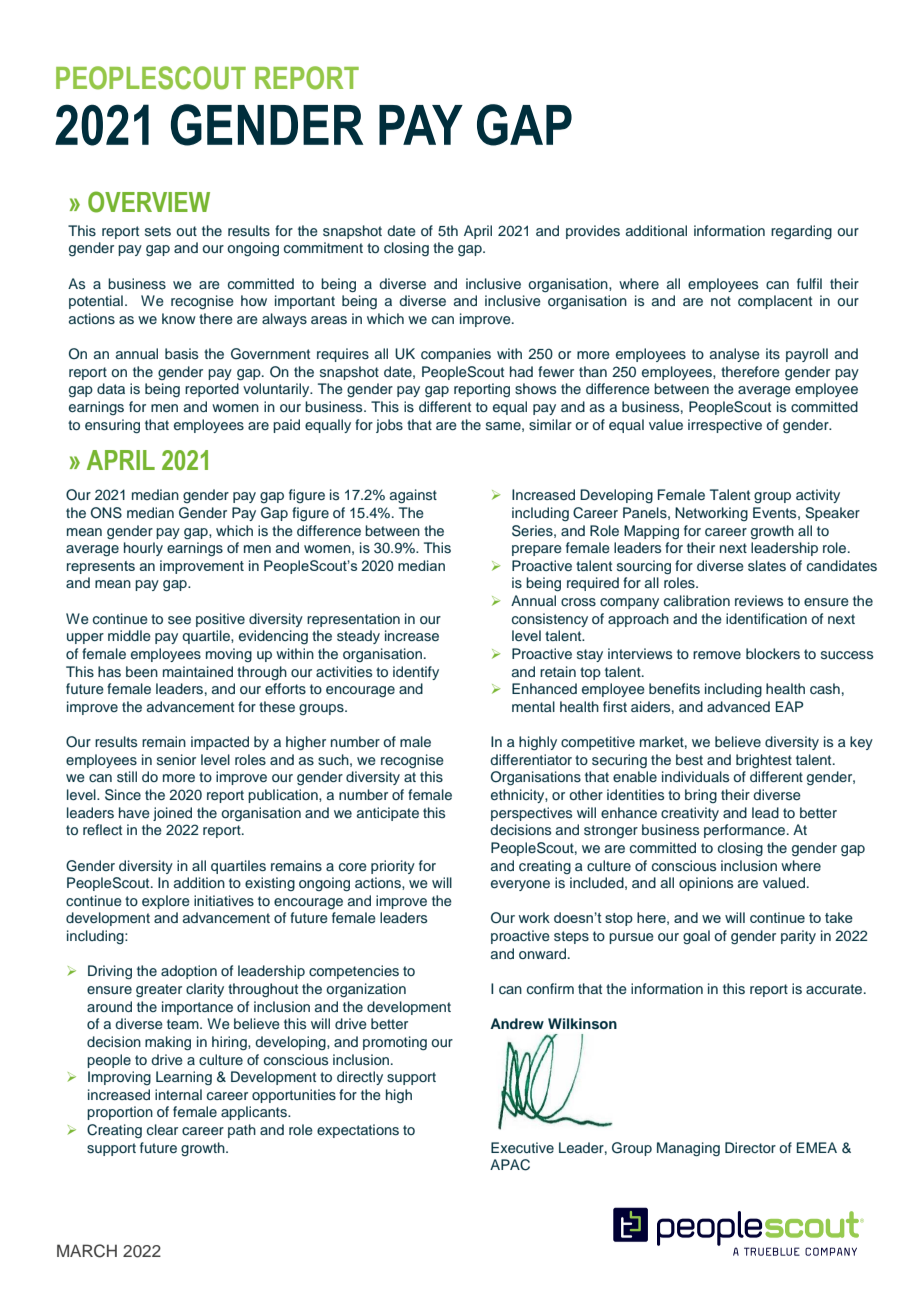 The width and height of the page is (924, 1303). What do you see at coordinates (706, 884) in the page?
I see `opinions` at bounding box center [706, 884].
